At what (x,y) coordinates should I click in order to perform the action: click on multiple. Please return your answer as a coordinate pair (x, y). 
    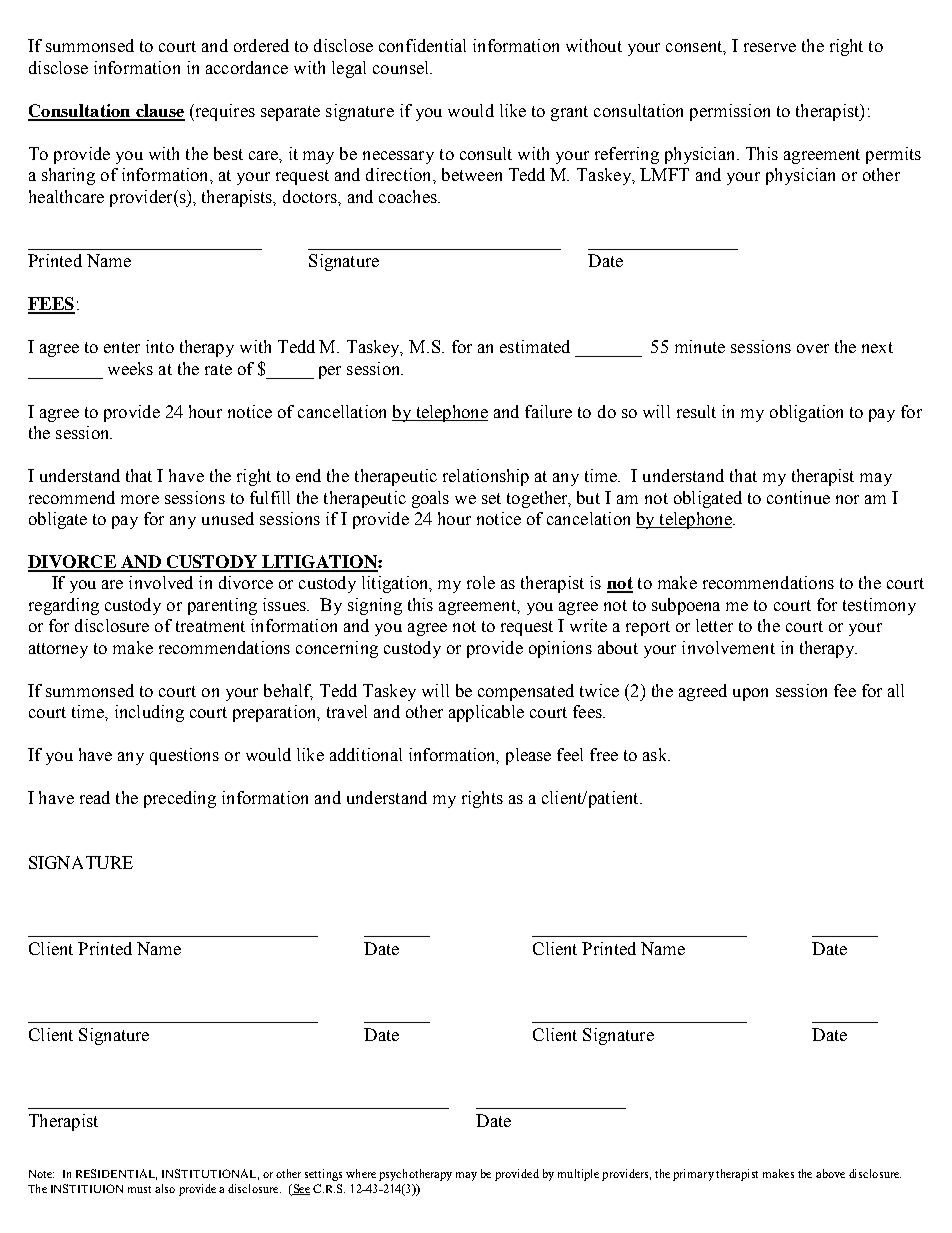
    Looking at the image, I should click on (578, 1175).
